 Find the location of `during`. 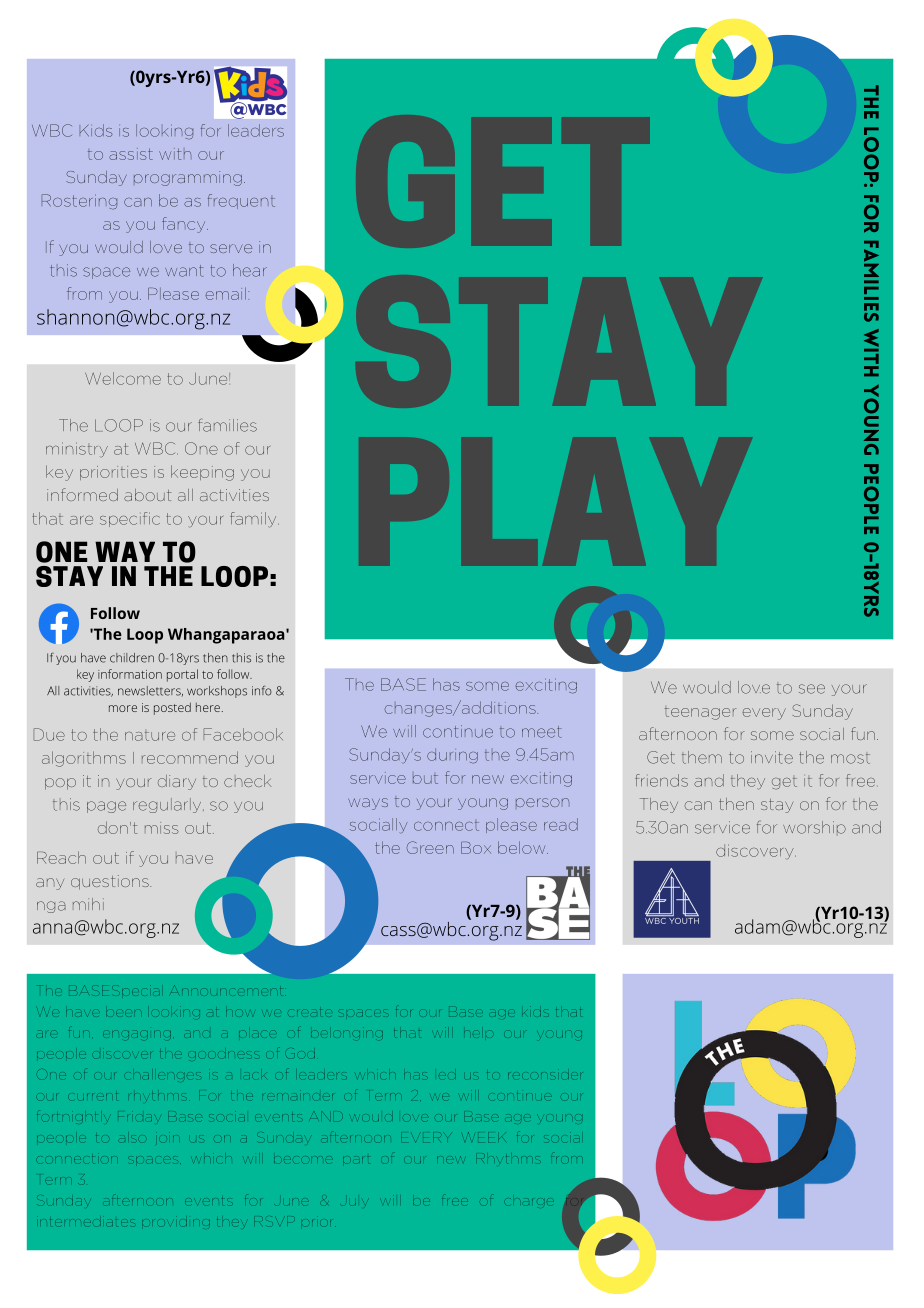

during is located at coordinates (452, 756).
